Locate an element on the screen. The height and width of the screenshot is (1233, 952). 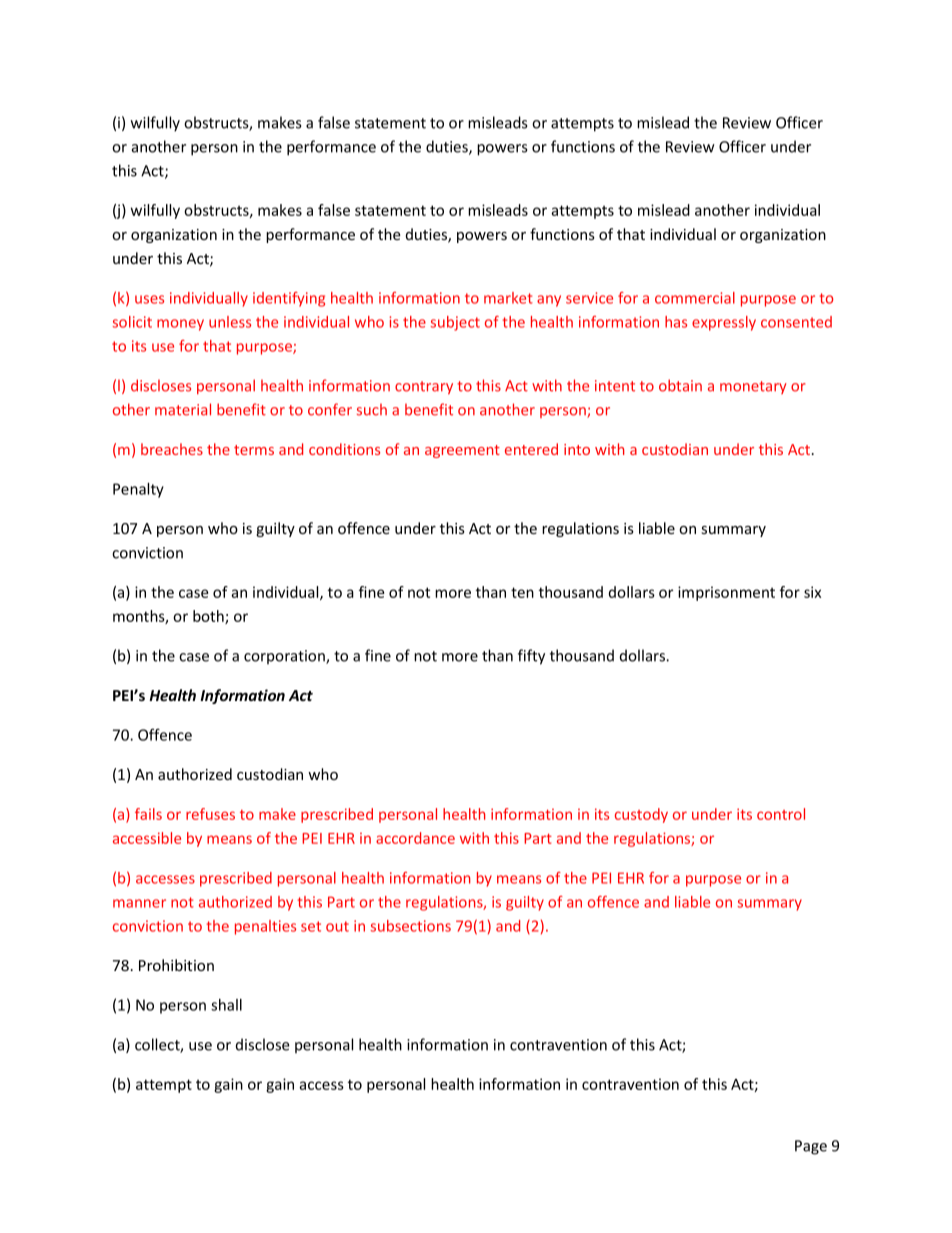
subsections is located at coordinates (410, 926).
